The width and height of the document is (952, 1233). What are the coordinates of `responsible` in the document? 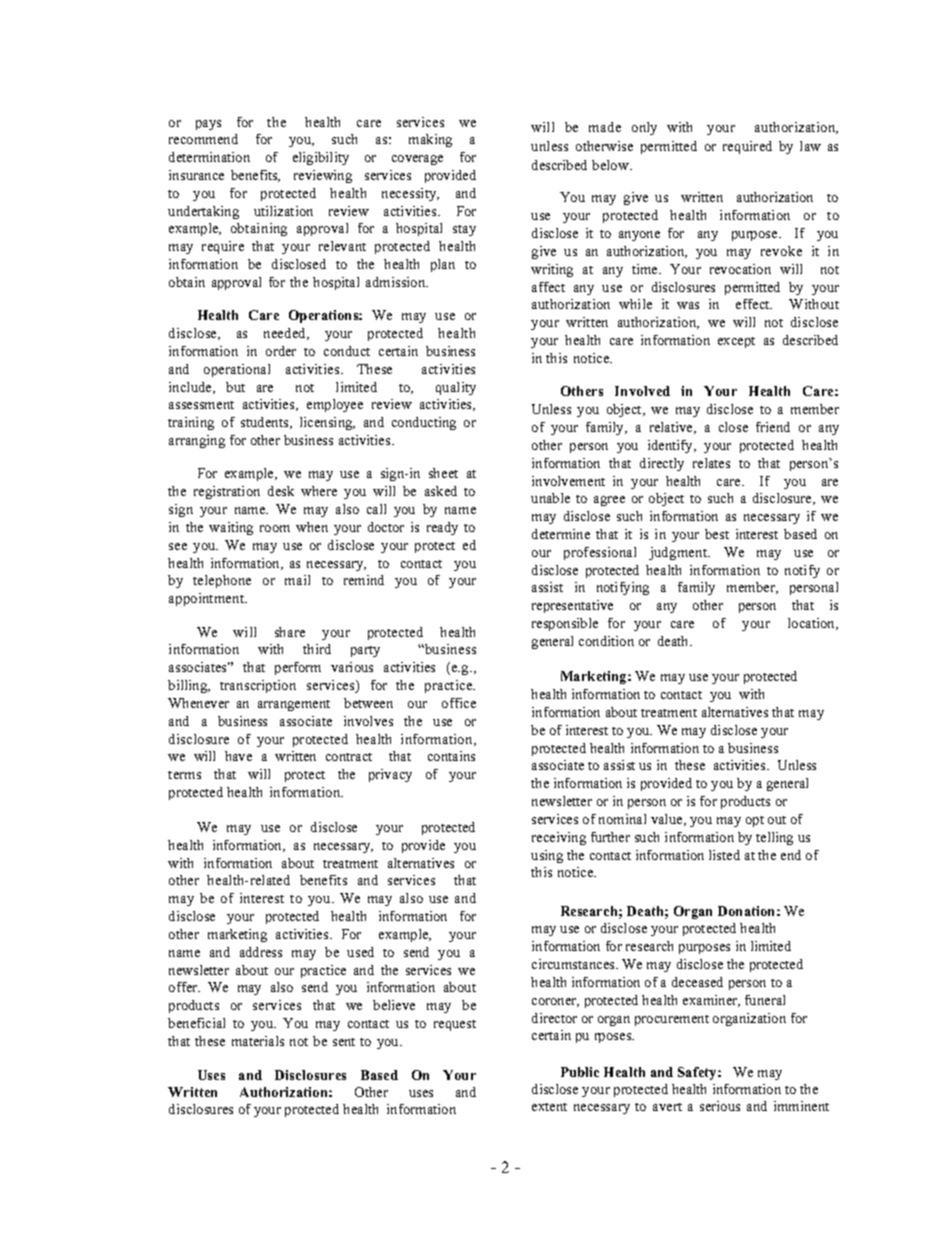 It's located at (565, 624).
